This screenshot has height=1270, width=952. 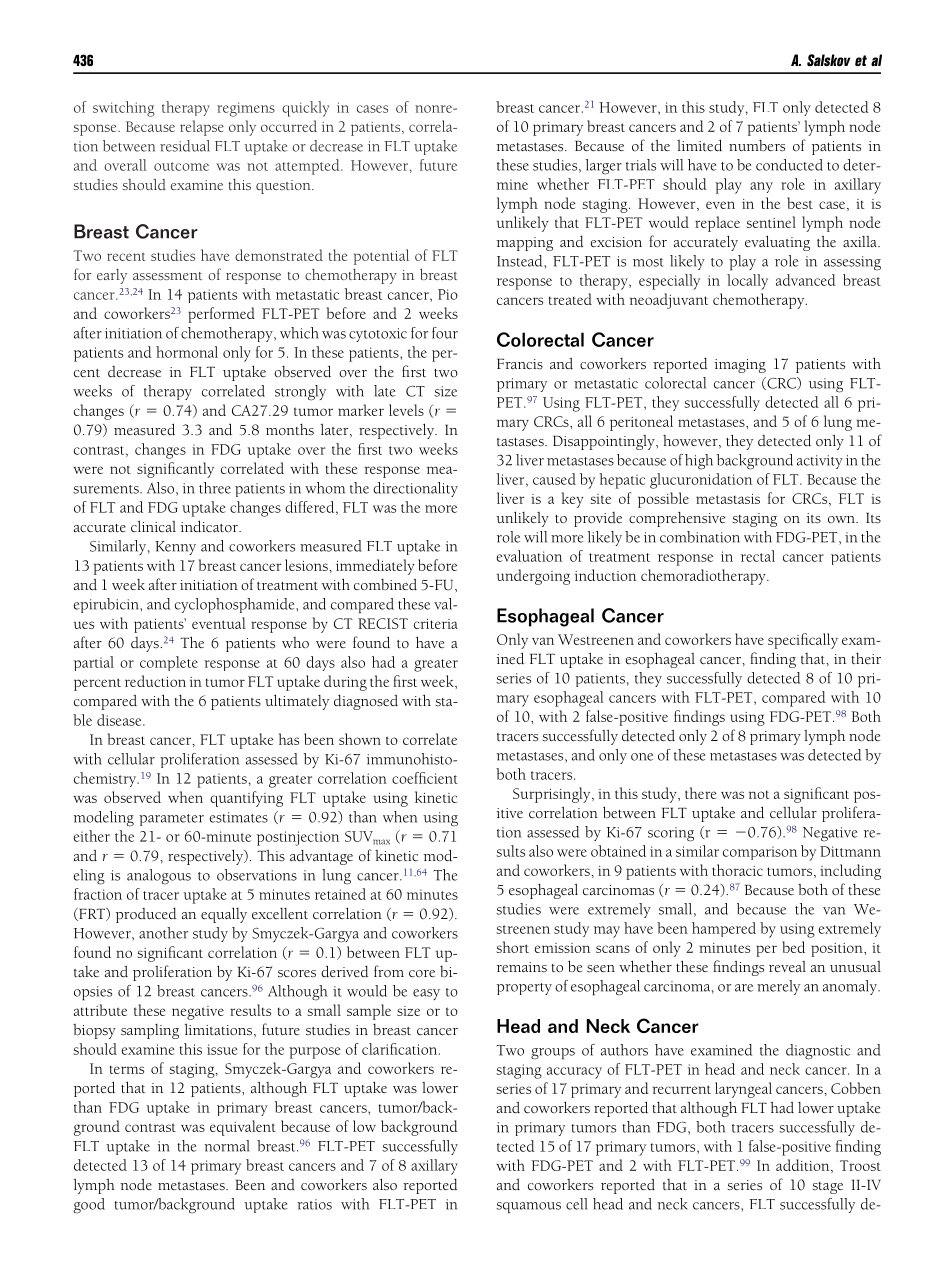 What do you see at coordinates (603, 167) in the screenshot?
I see `larger` at bounding box center [603, 167].
